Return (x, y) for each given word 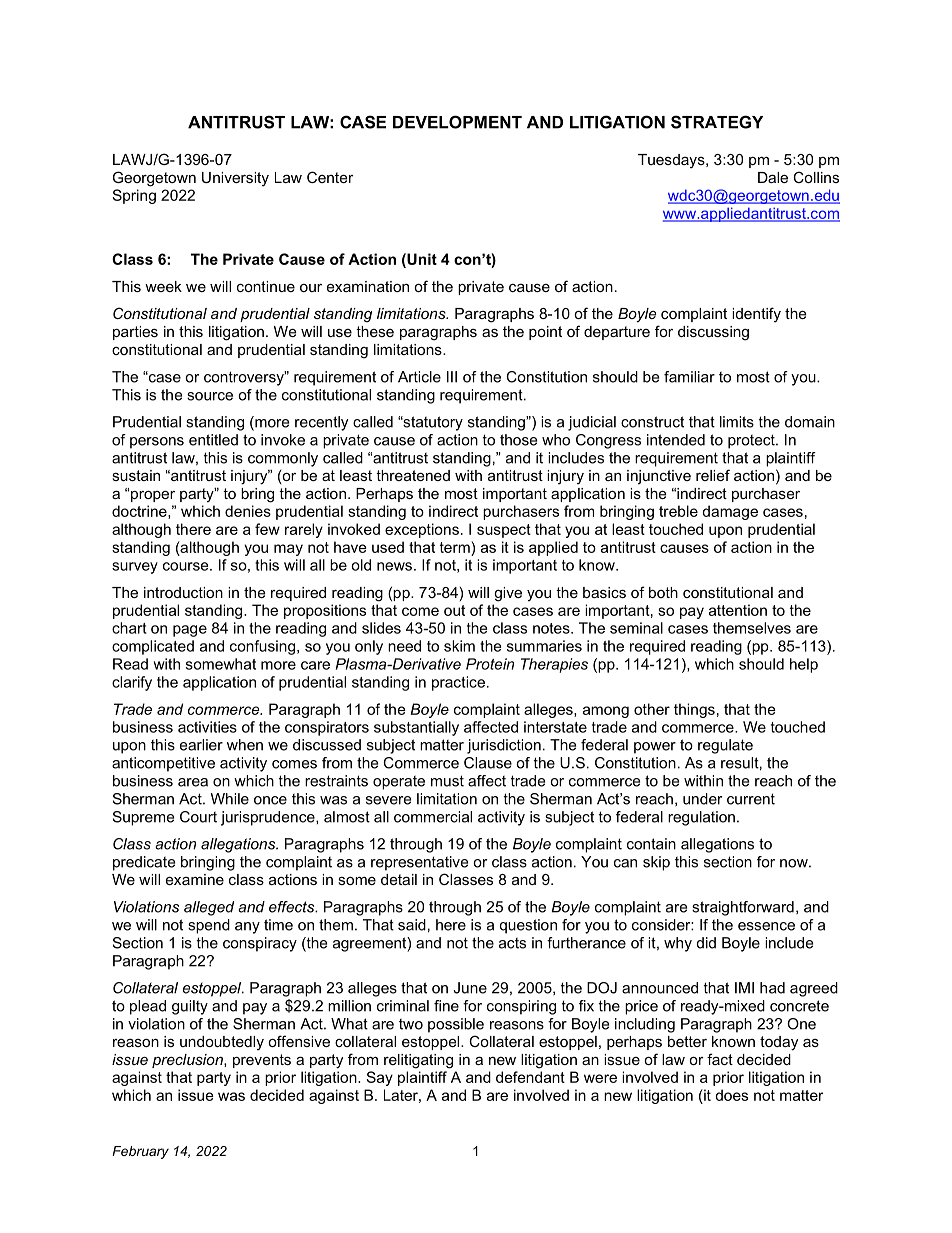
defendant (530, 1077)
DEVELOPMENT (457, 122)
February (140, 1152)
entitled (213, 440)
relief (713, 475)
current (751, 799)
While (230, 799)
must (447, 781)
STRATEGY (717, 122)
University (235, 179)
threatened (413, 475)
